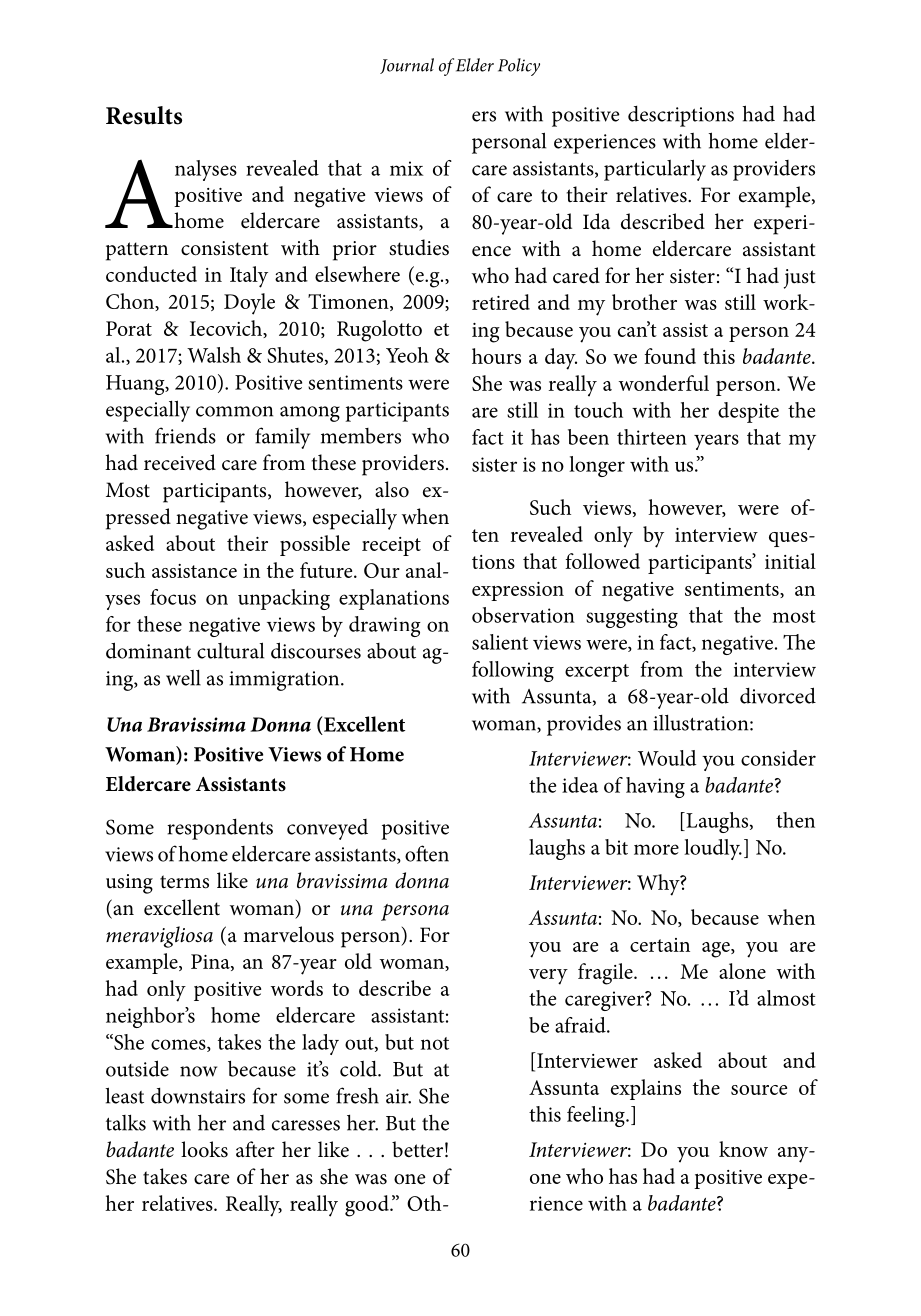 The image size is (921, 1316). What do you see at coordinates (249, 304) in the screenshot?
I see `Doyle` at bounding box center [249, 304].
